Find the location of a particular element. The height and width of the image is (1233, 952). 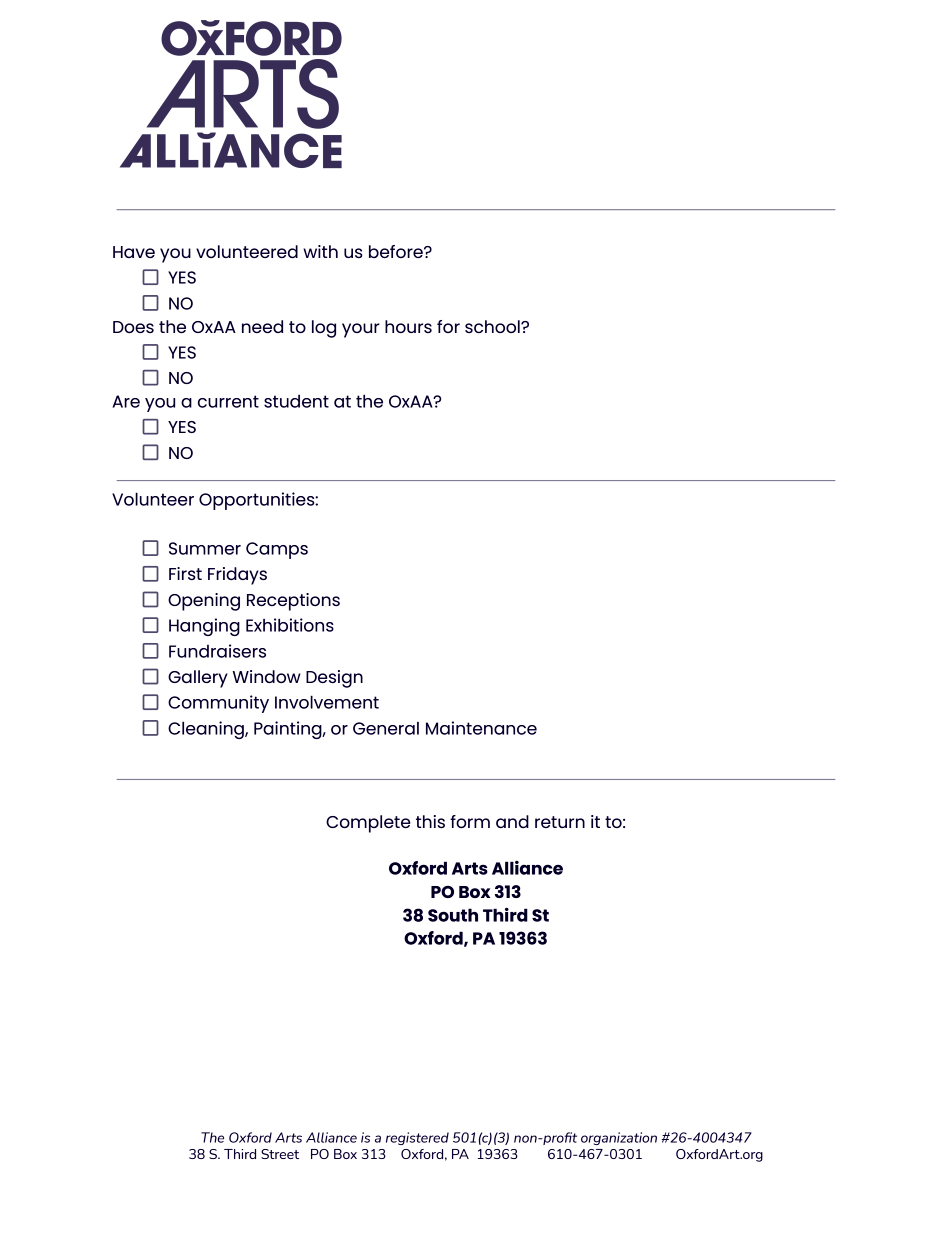

Have is located at coordinates (134, 252).
